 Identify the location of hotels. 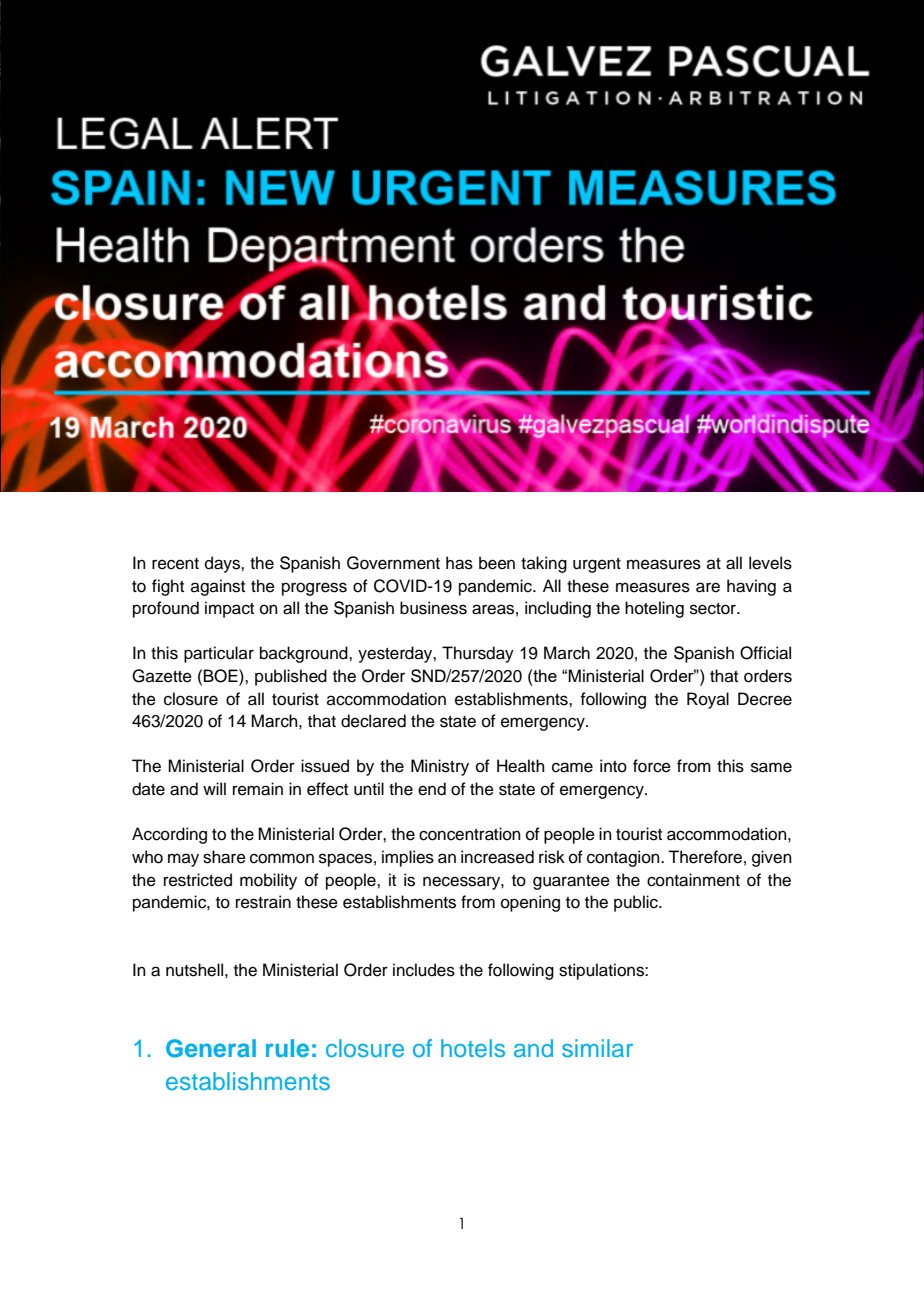
(473, 1048).
